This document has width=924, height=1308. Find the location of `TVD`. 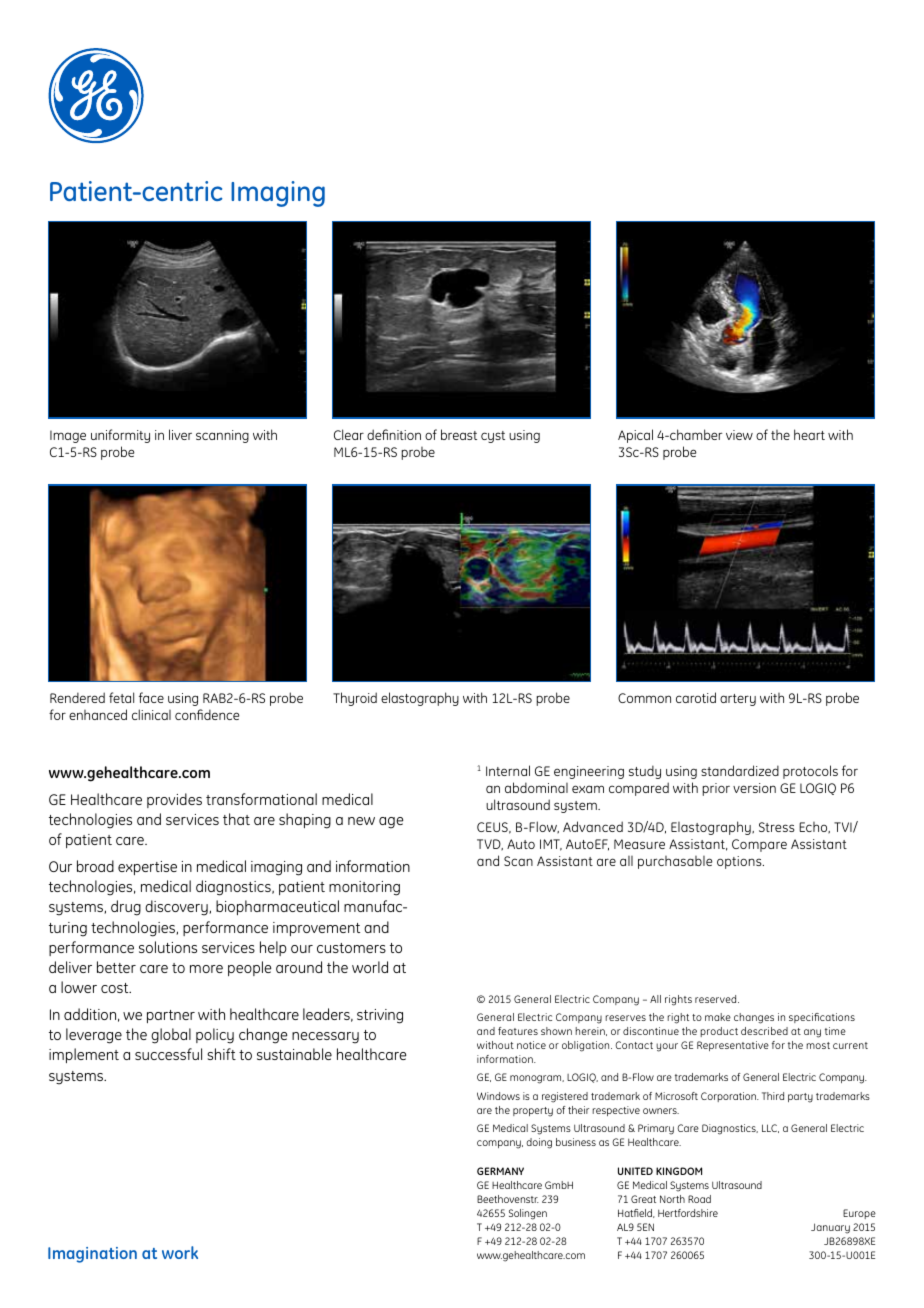

TVD is located at coordinates (490, 845).
